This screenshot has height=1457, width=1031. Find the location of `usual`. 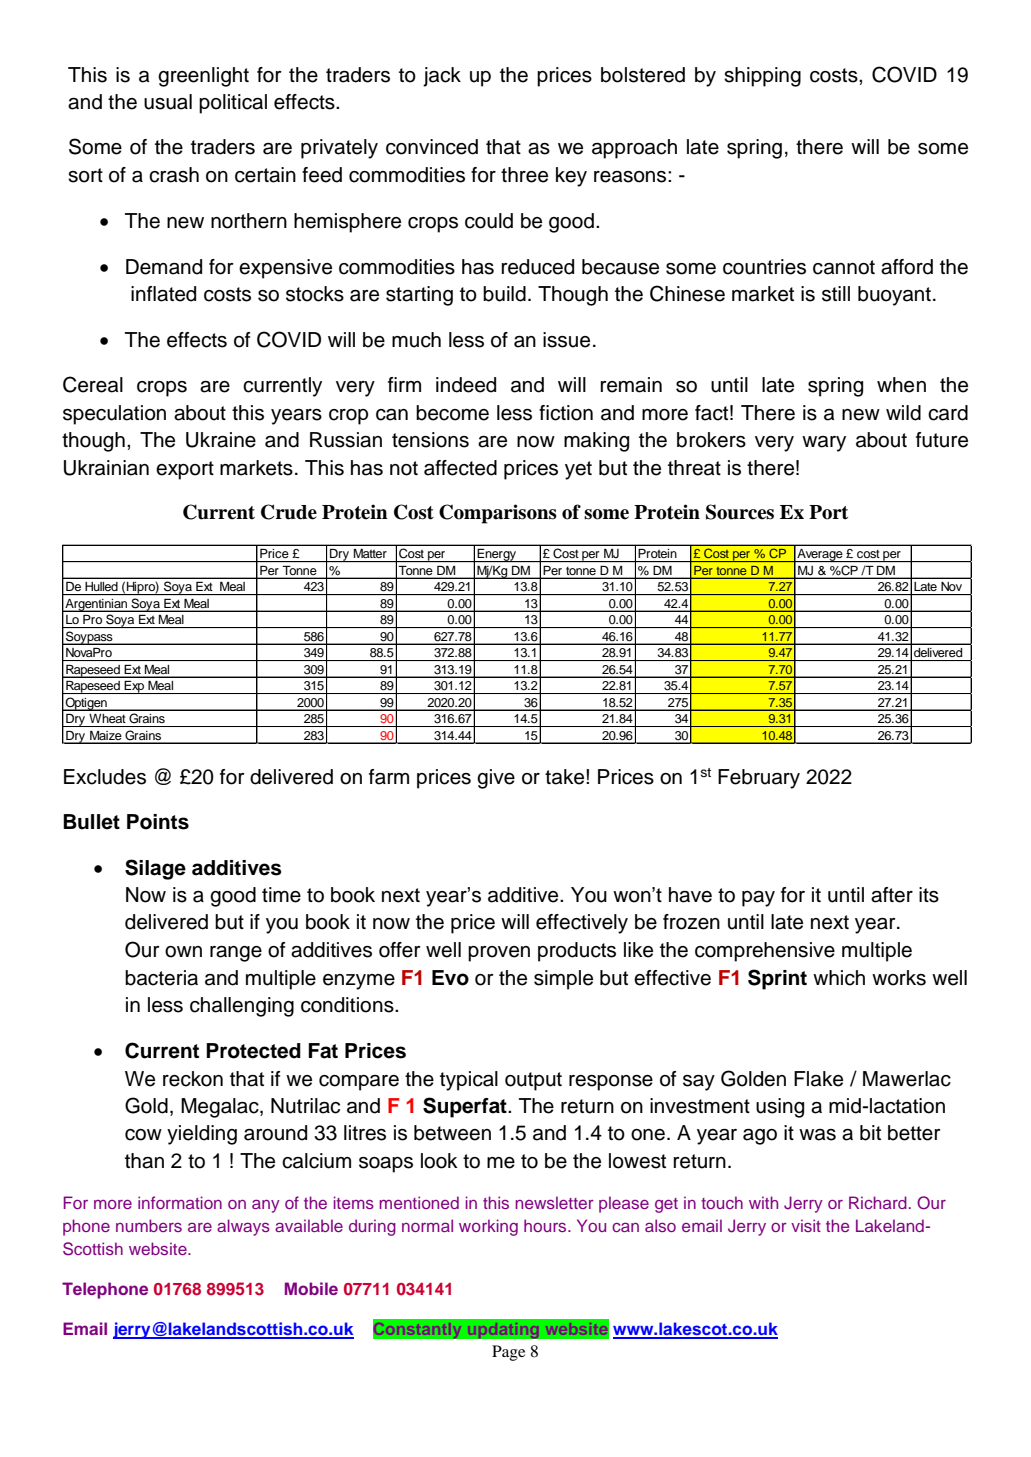

usual is located at coordinates (168, 102).
